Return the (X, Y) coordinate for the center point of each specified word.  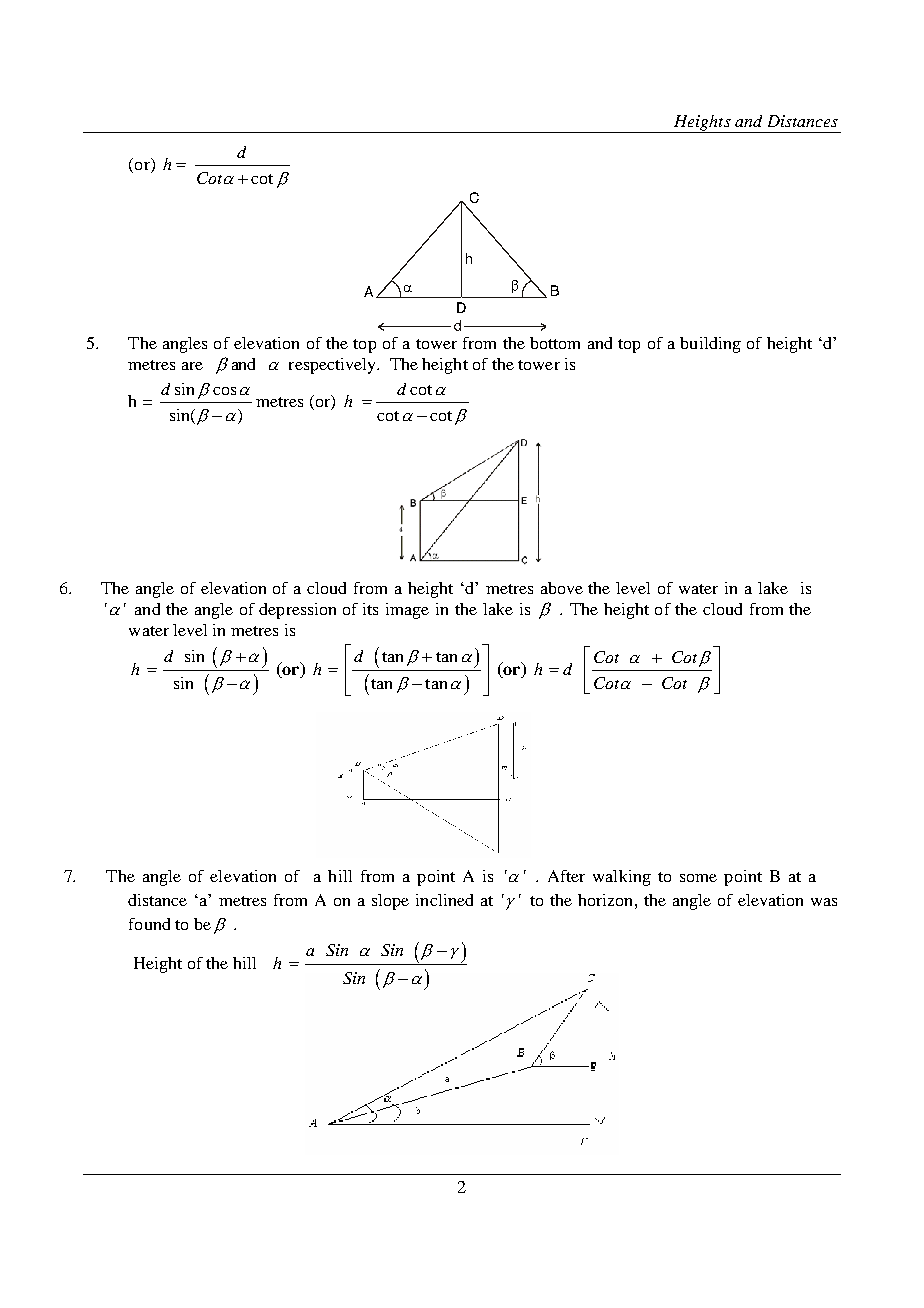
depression (297, 611)
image (407, 611)
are (192, 366)
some (698, 878)
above (562, 588)
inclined (444, 900)
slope (390, 902)
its (370, 609)
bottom (555, 343)
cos (224, 391)
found (149, 924)
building (710, 345)
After (566, 876)
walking (622, 878)
